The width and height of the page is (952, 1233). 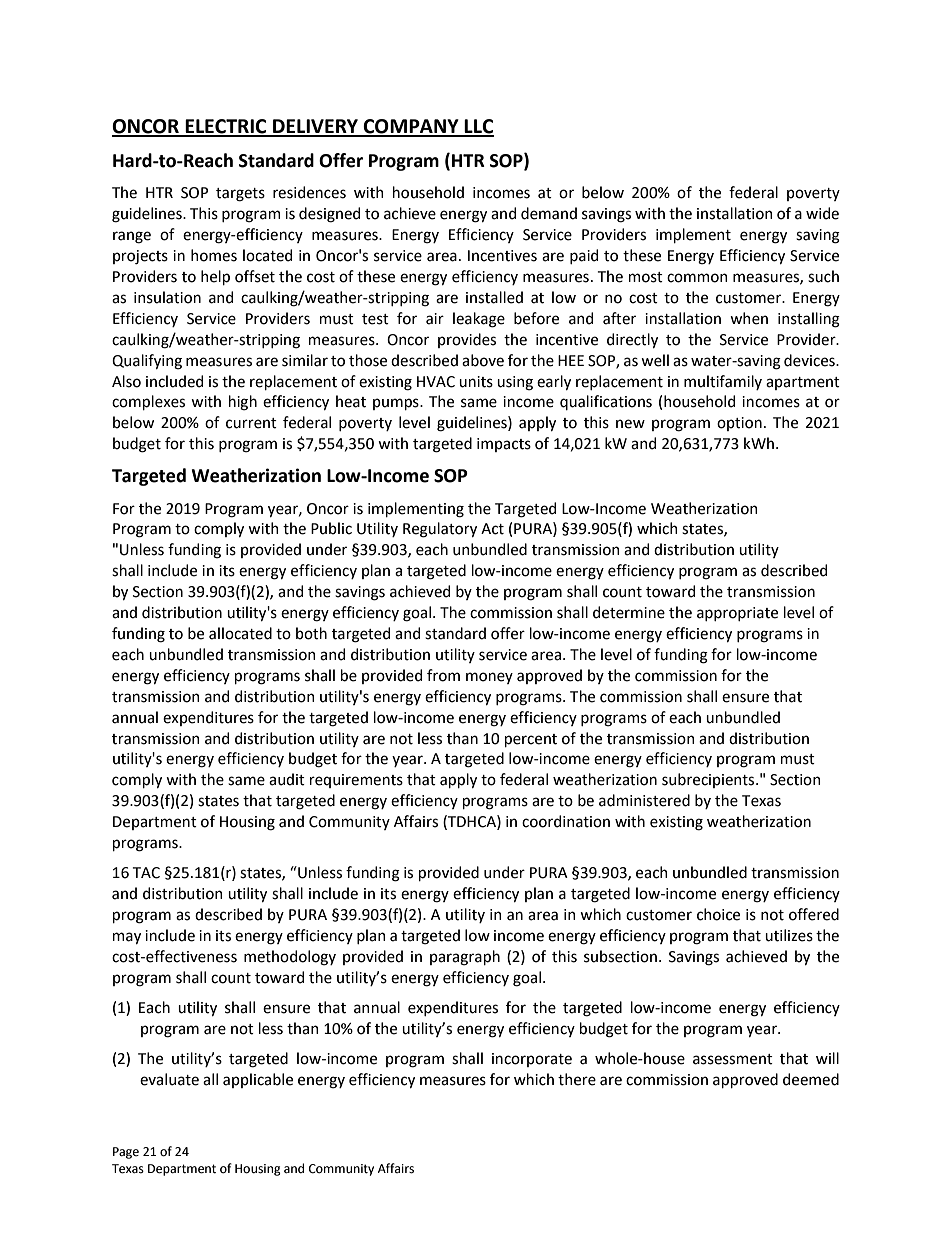 I want to click on administered, so click(x=644, y=800).
